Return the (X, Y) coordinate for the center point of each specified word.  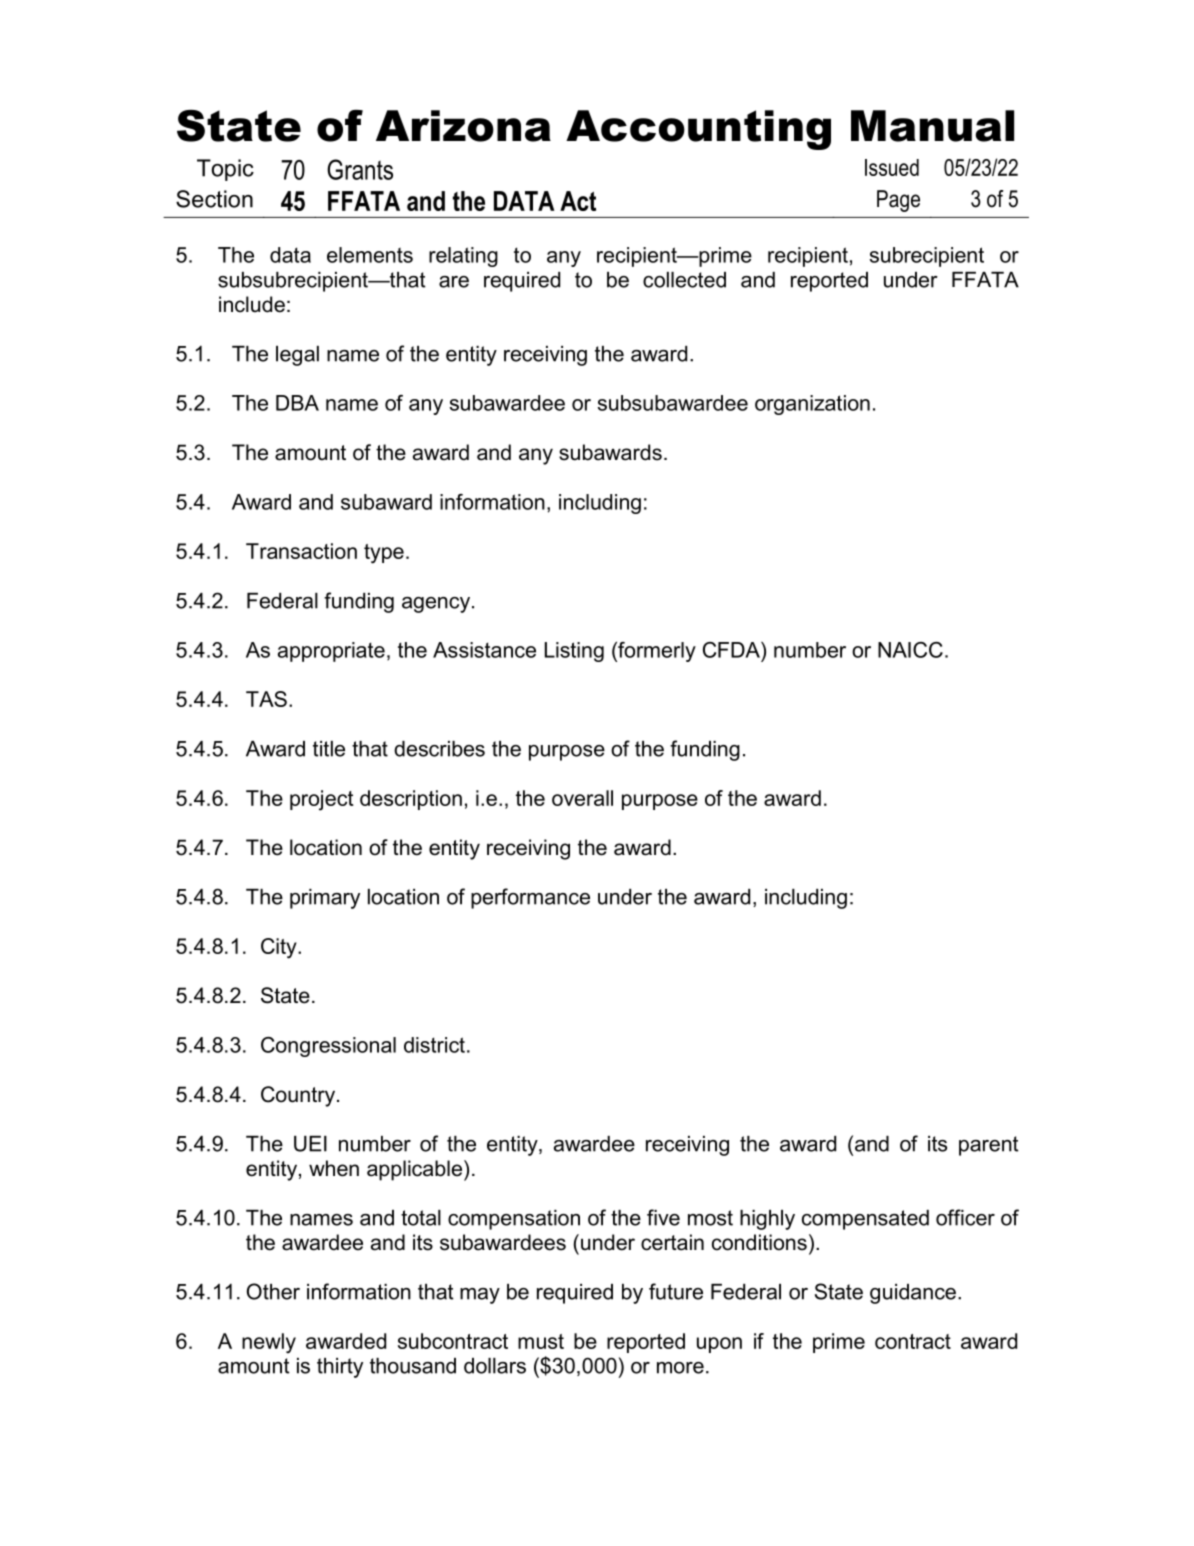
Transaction (301, 551)
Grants (360, 169)
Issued (892, 167)
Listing (574, 652)
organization (812, 405)
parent (989, 1146)
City (280, 948)
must (541, 1341)
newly (269, 1343)
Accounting (698, 130)
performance (530, 898)
